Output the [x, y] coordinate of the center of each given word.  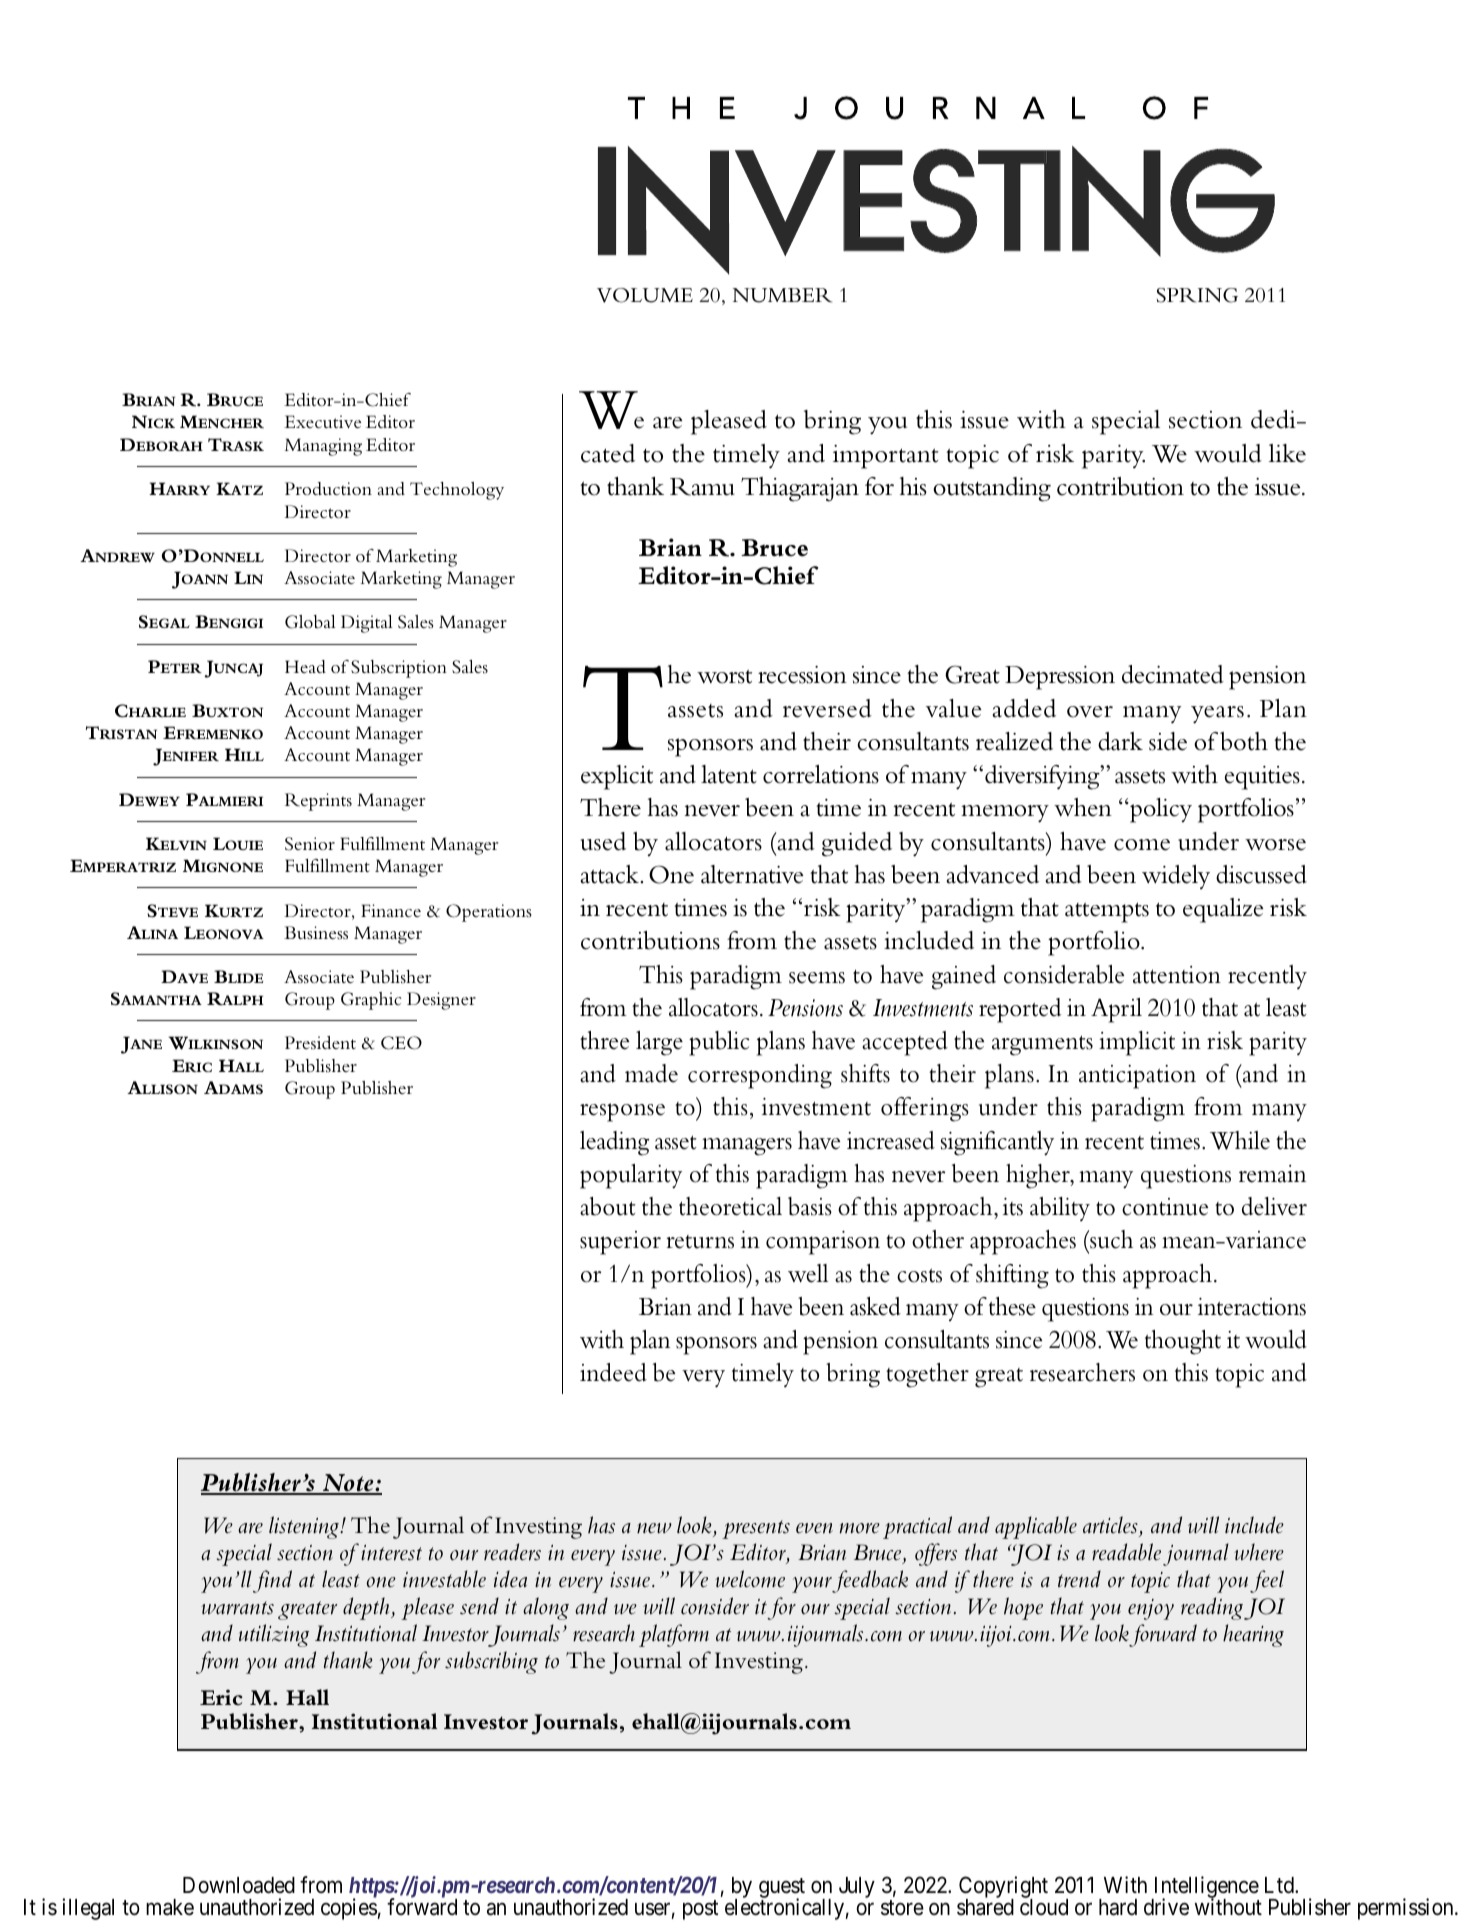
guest [782, 1889]
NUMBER [782, 295]
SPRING [1197, 295]
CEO [401, 1043]
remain [1272, 1174]
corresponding [760, 1076]
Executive [322, 421]
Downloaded [239, 1885]
